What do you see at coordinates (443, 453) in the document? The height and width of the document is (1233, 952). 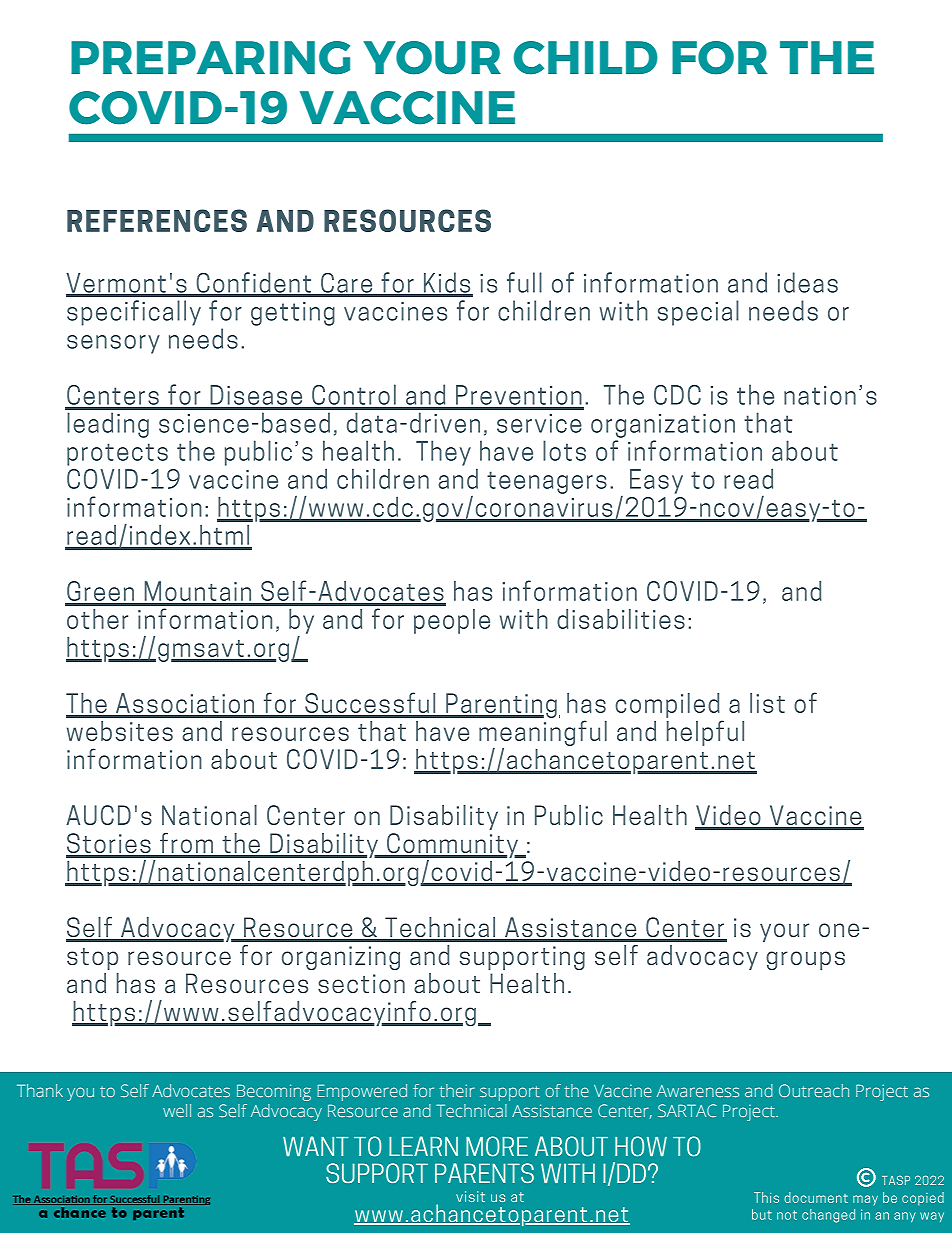 I see `They` at bounding box center [443, 453].
